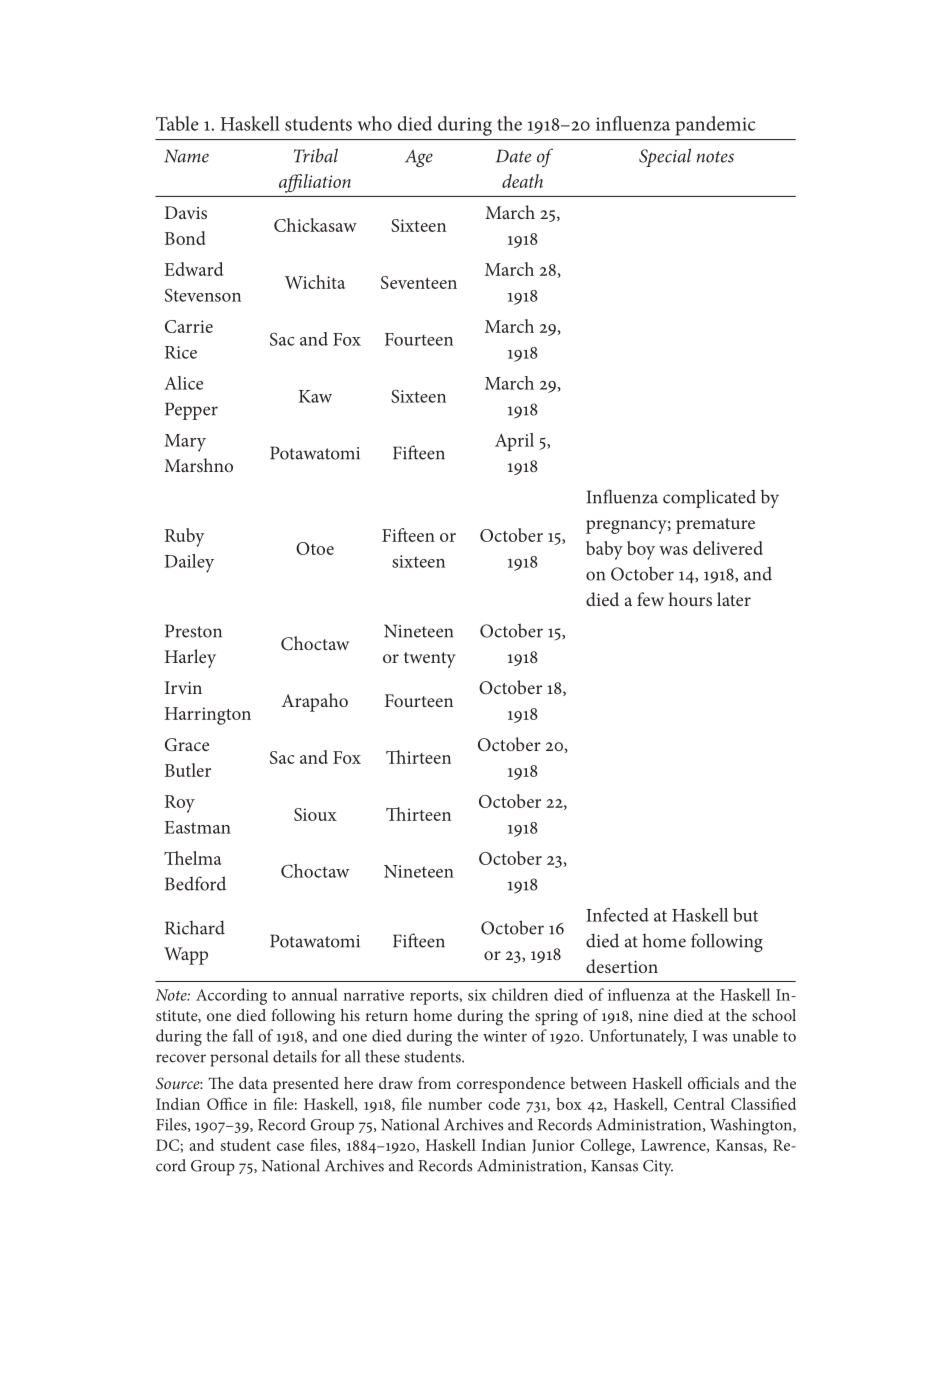 This screenshot has height=1388, width=925. Describe the element at coordinates (186, 156) in the screenshot. I see `Name` at that location.
